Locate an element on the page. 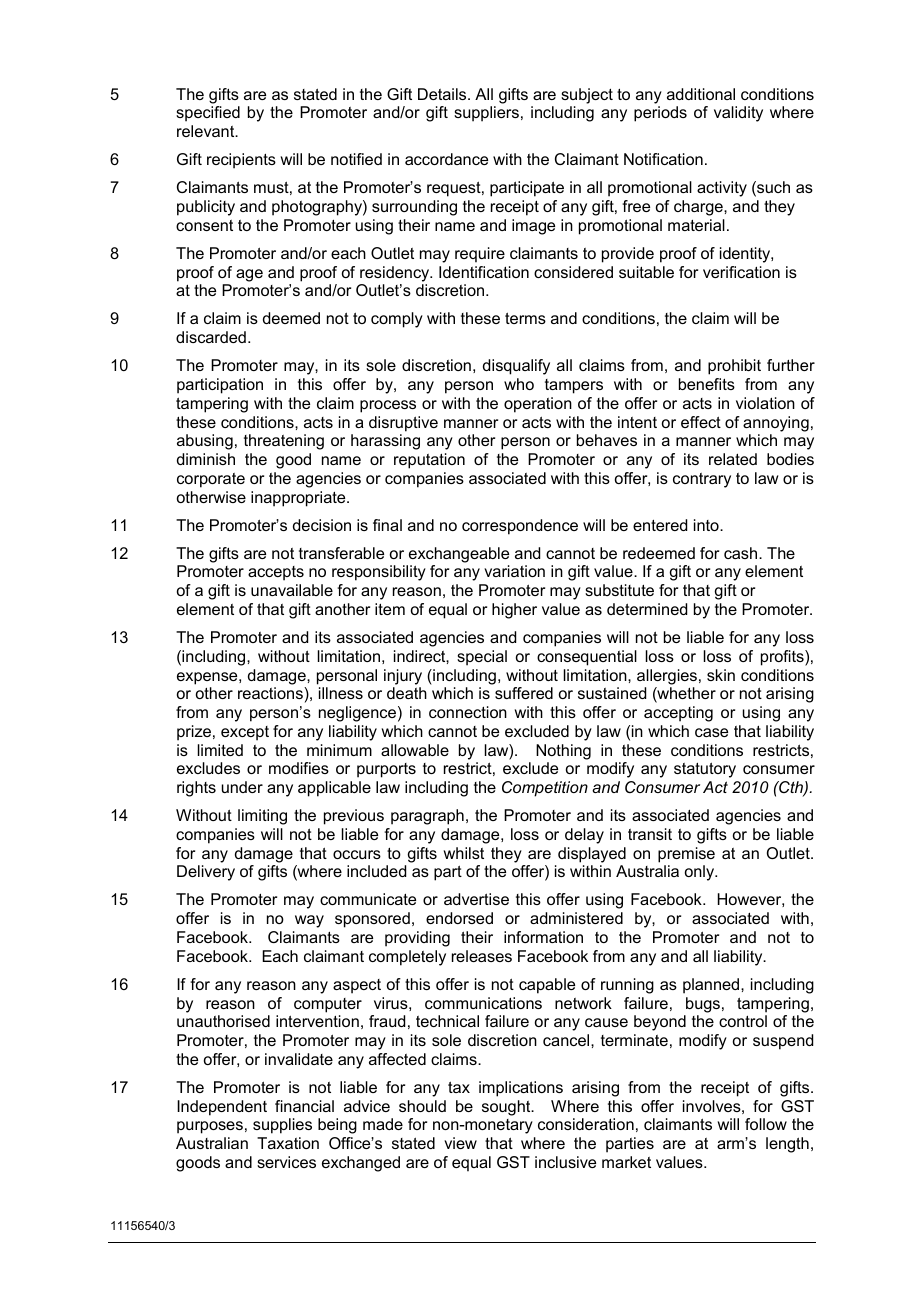 This document has width=924, height=1308. higher is located at coordinates (514, 611).
